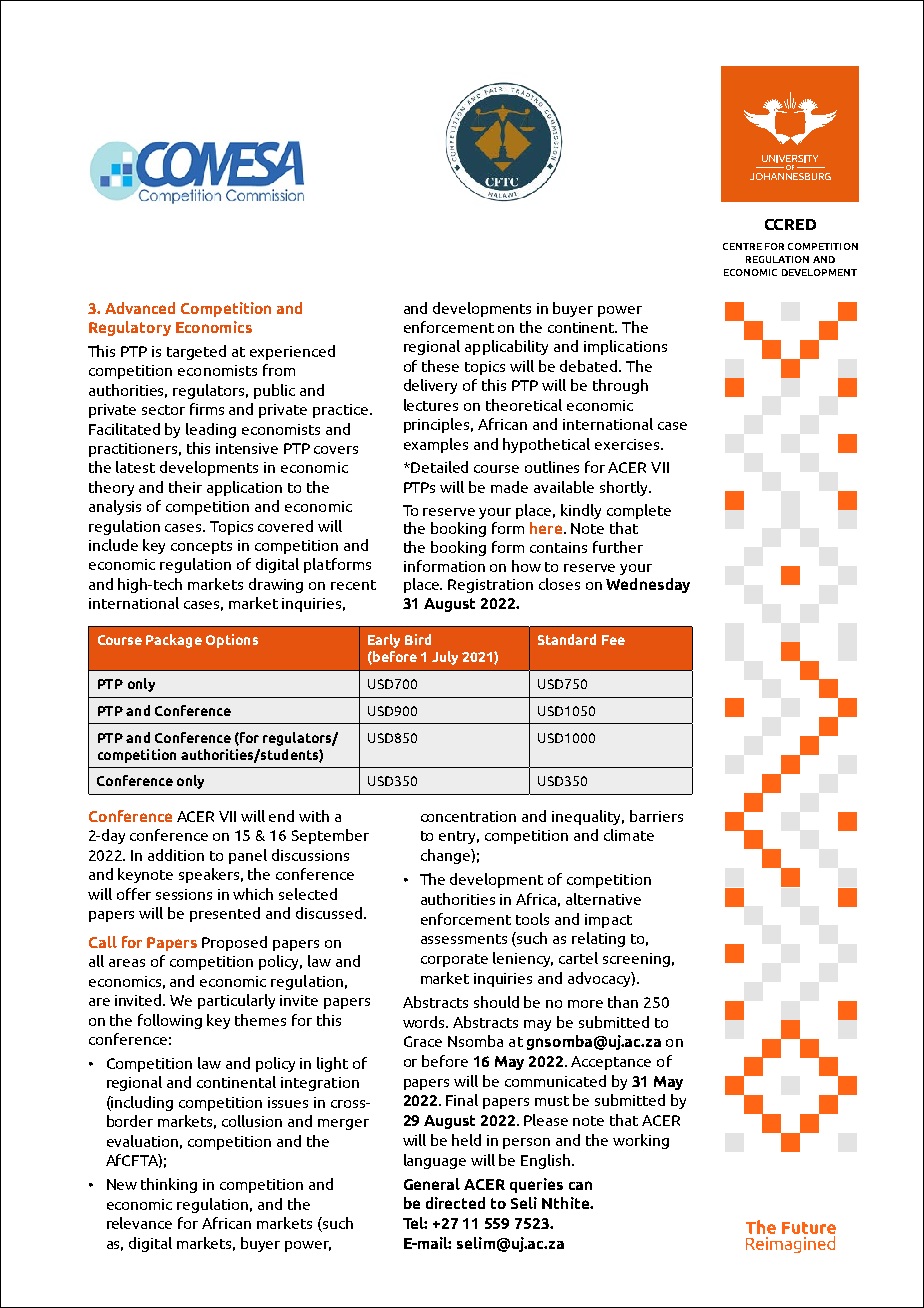 The image size is (924, 1308). Describe the element at coordinates (536, 1185) in the screenshot. I see `queries` at that location.
